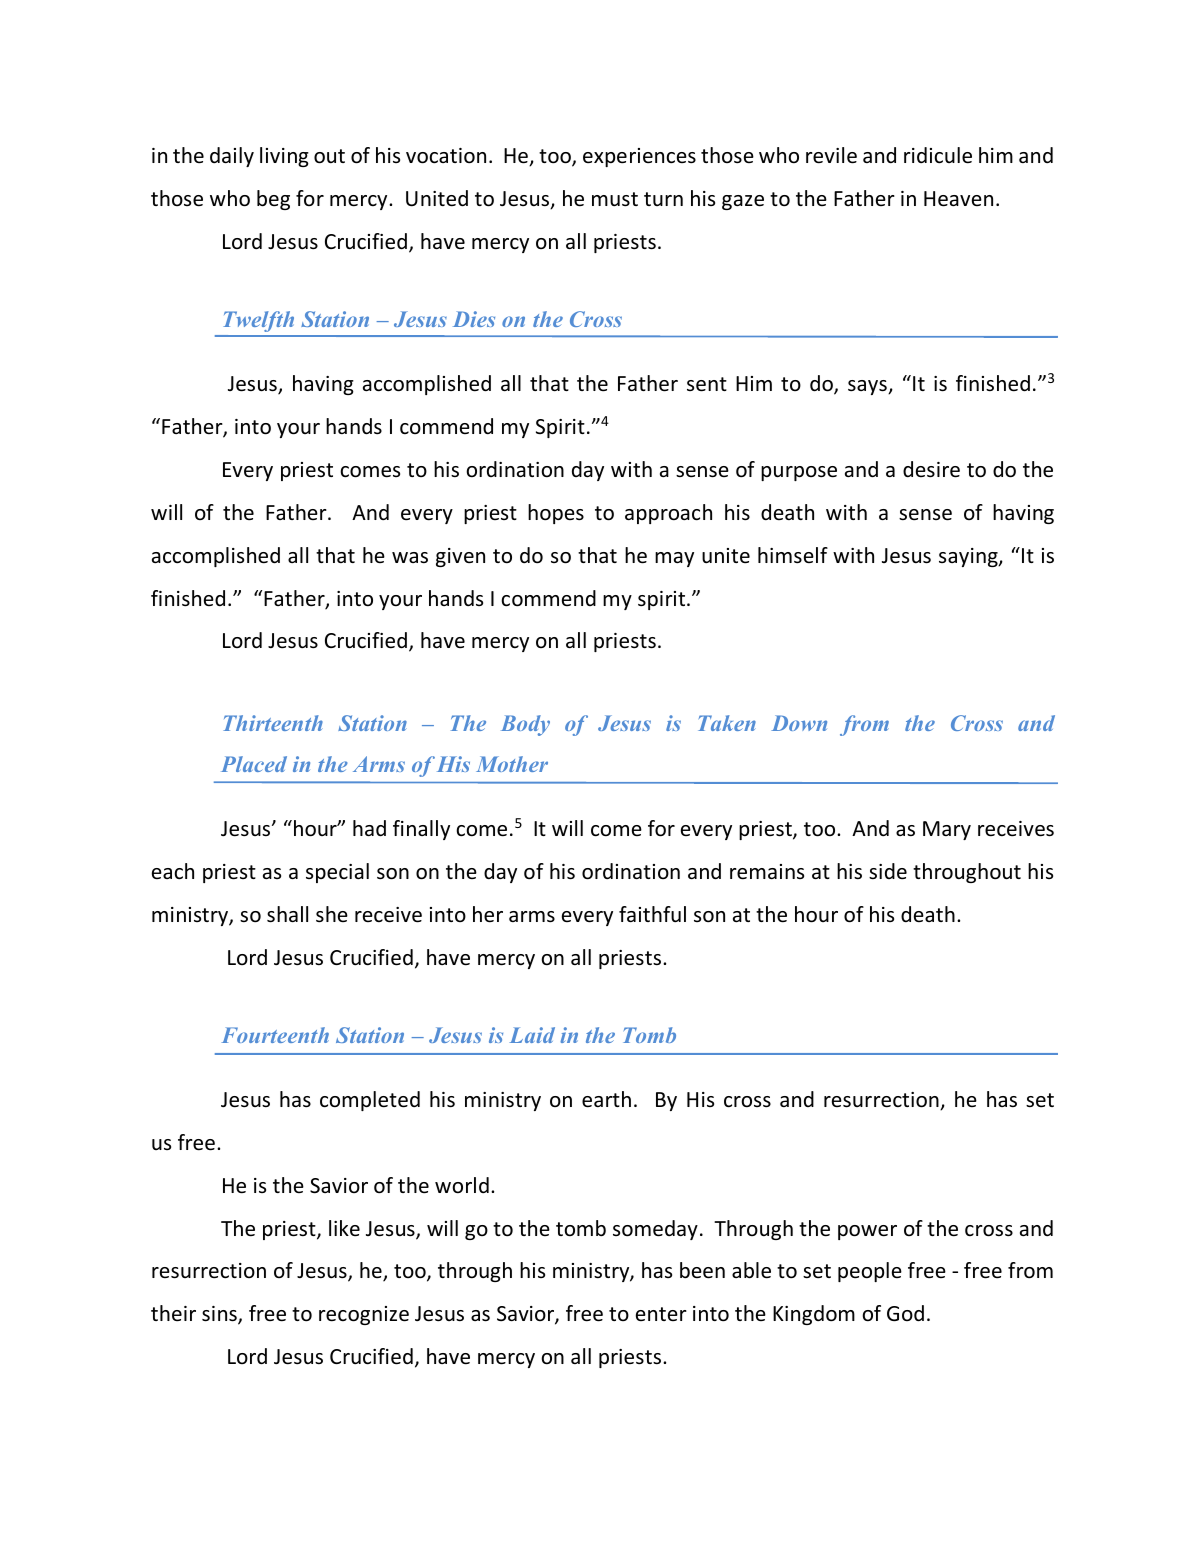  Describe the element at coordinates (525, 725) in the screenshot. I see `Body` at that location.
